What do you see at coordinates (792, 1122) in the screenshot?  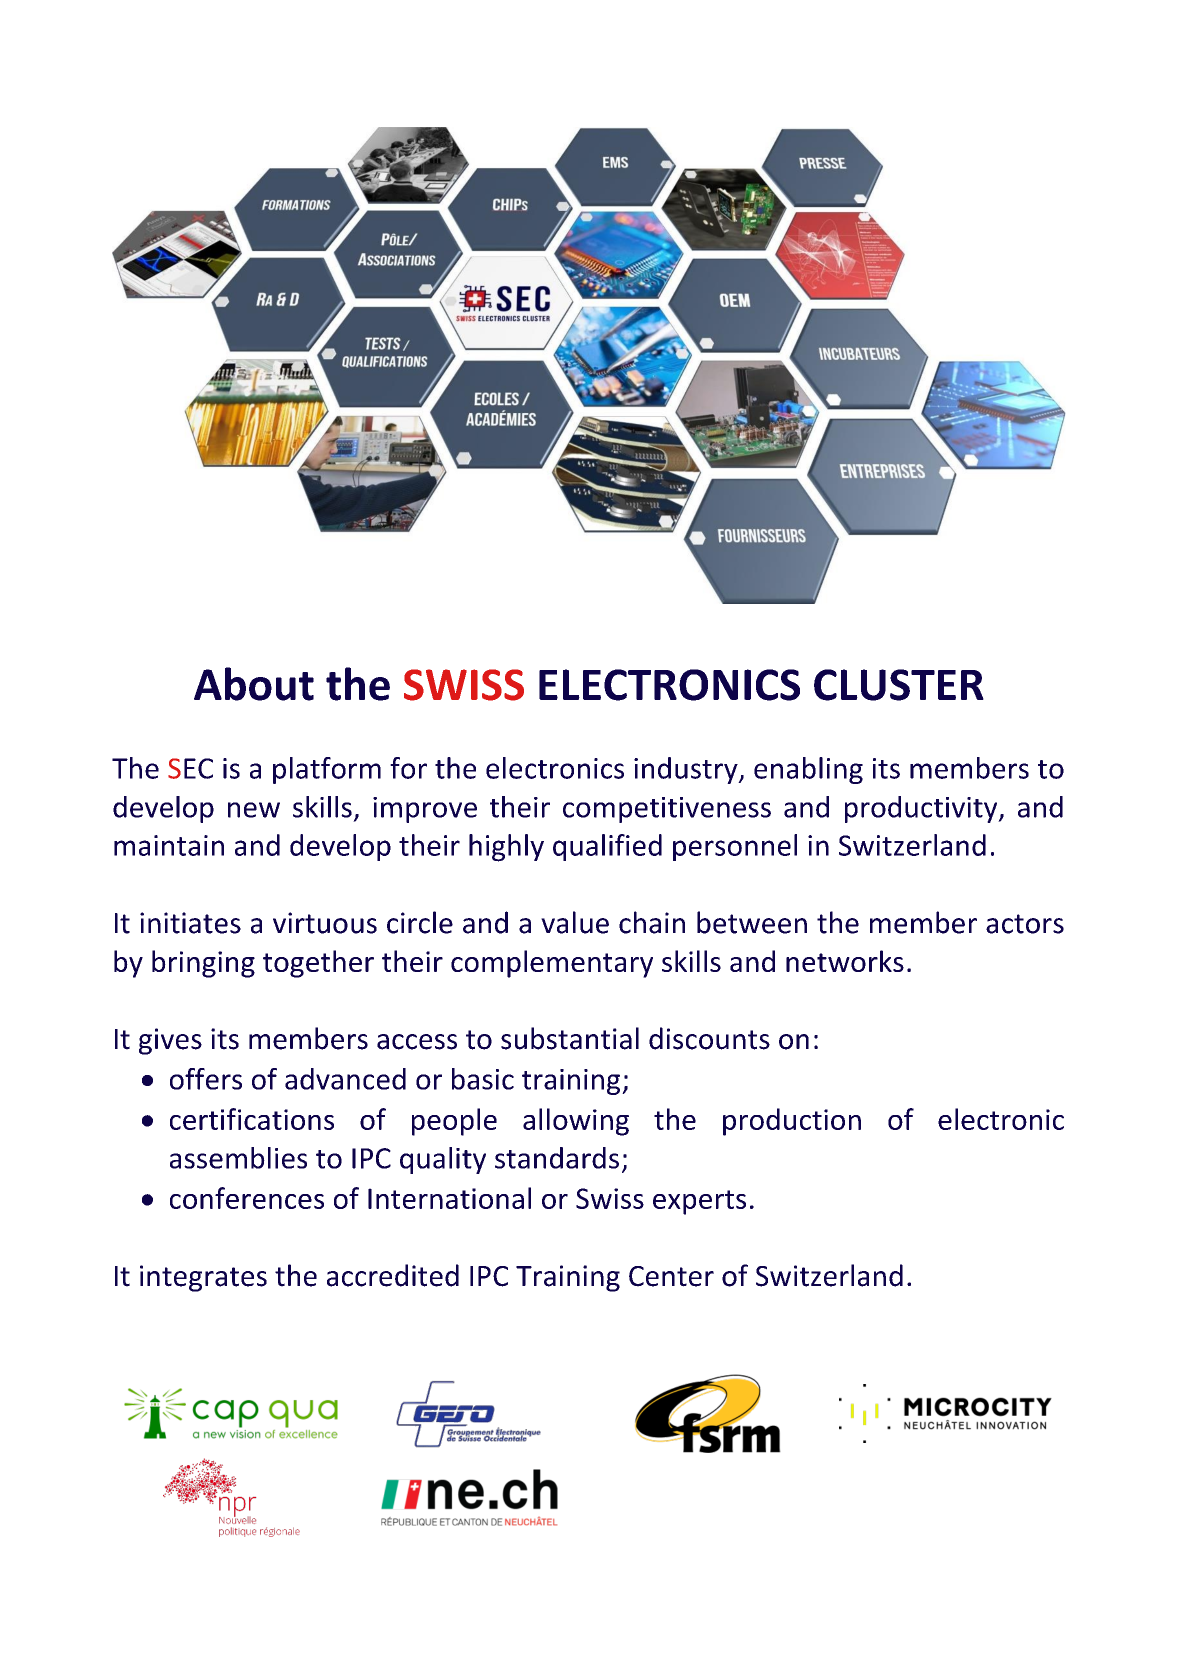 I see `production` at bounding box center [792, 1122].
